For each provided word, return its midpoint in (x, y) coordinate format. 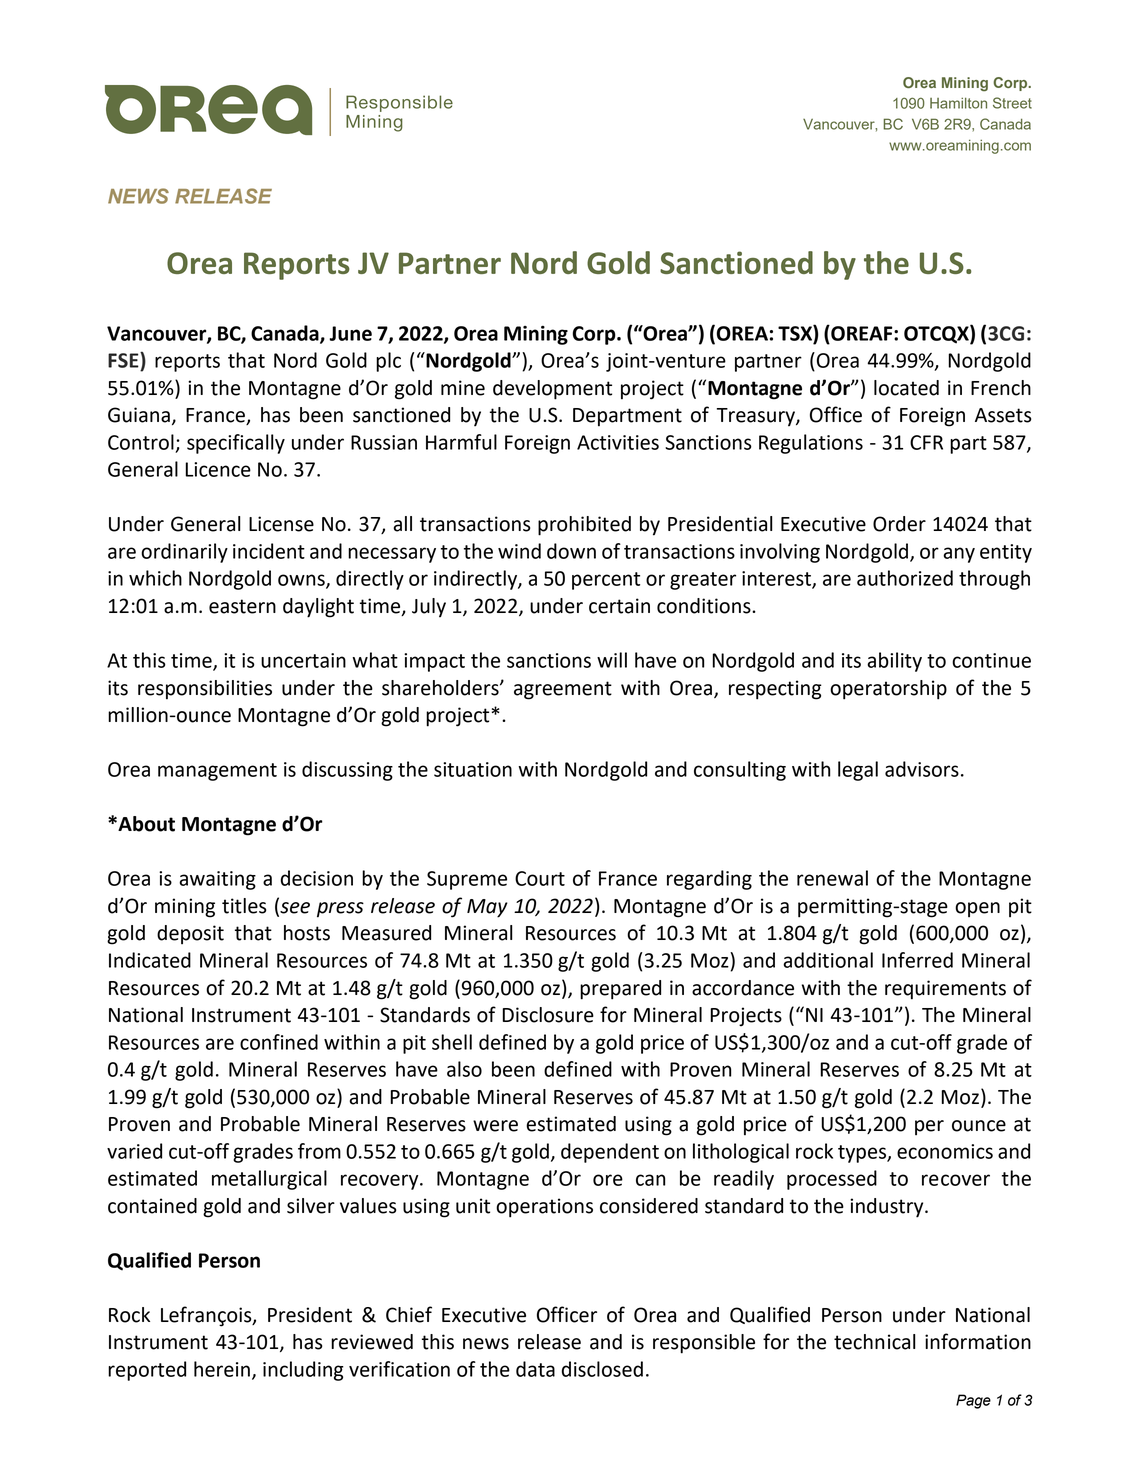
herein (222, 1369)
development (552, 390)
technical (874, 1342)
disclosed (602, 1369)
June (350, 333)
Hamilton (958, 103)
